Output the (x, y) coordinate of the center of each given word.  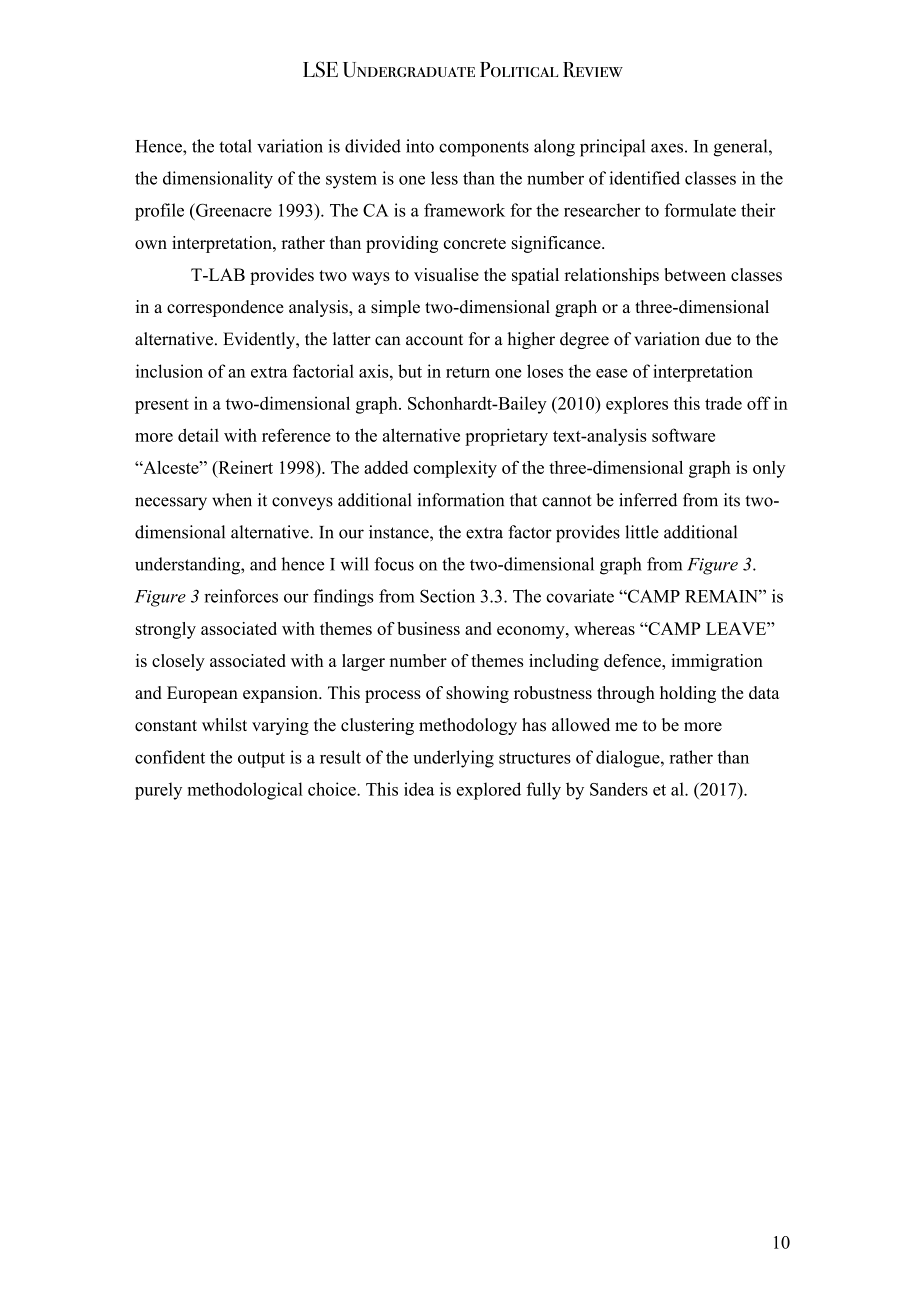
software (683, 435)
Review (593, 70)
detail (198, 435)
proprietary (506, 437)
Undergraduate (409, 70)
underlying (453, 759)
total (235, 146)
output (261, 760)
